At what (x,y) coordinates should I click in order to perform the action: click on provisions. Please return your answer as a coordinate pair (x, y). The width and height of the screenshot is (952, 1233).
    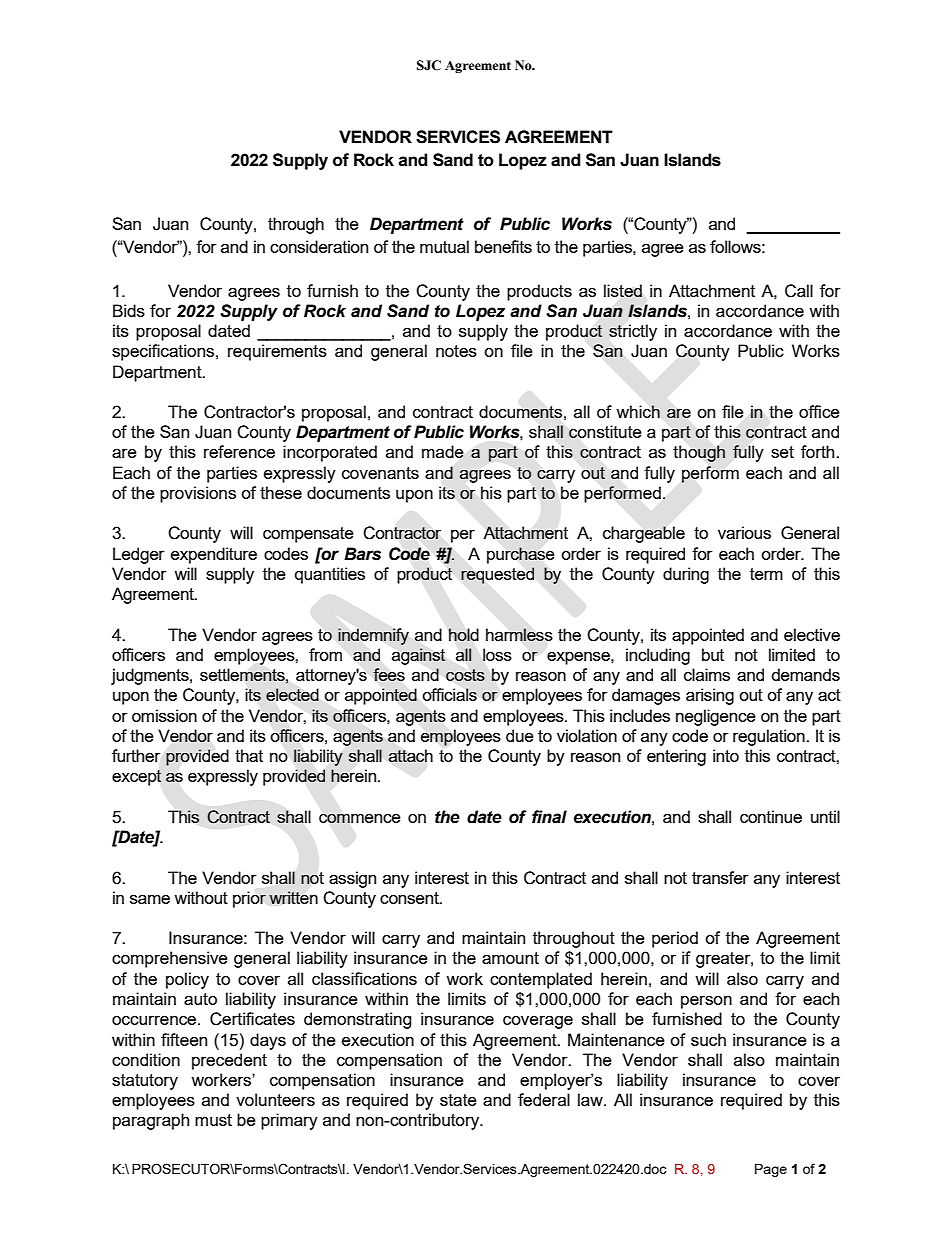
    Looking at the image, I should click on (198, 494).
